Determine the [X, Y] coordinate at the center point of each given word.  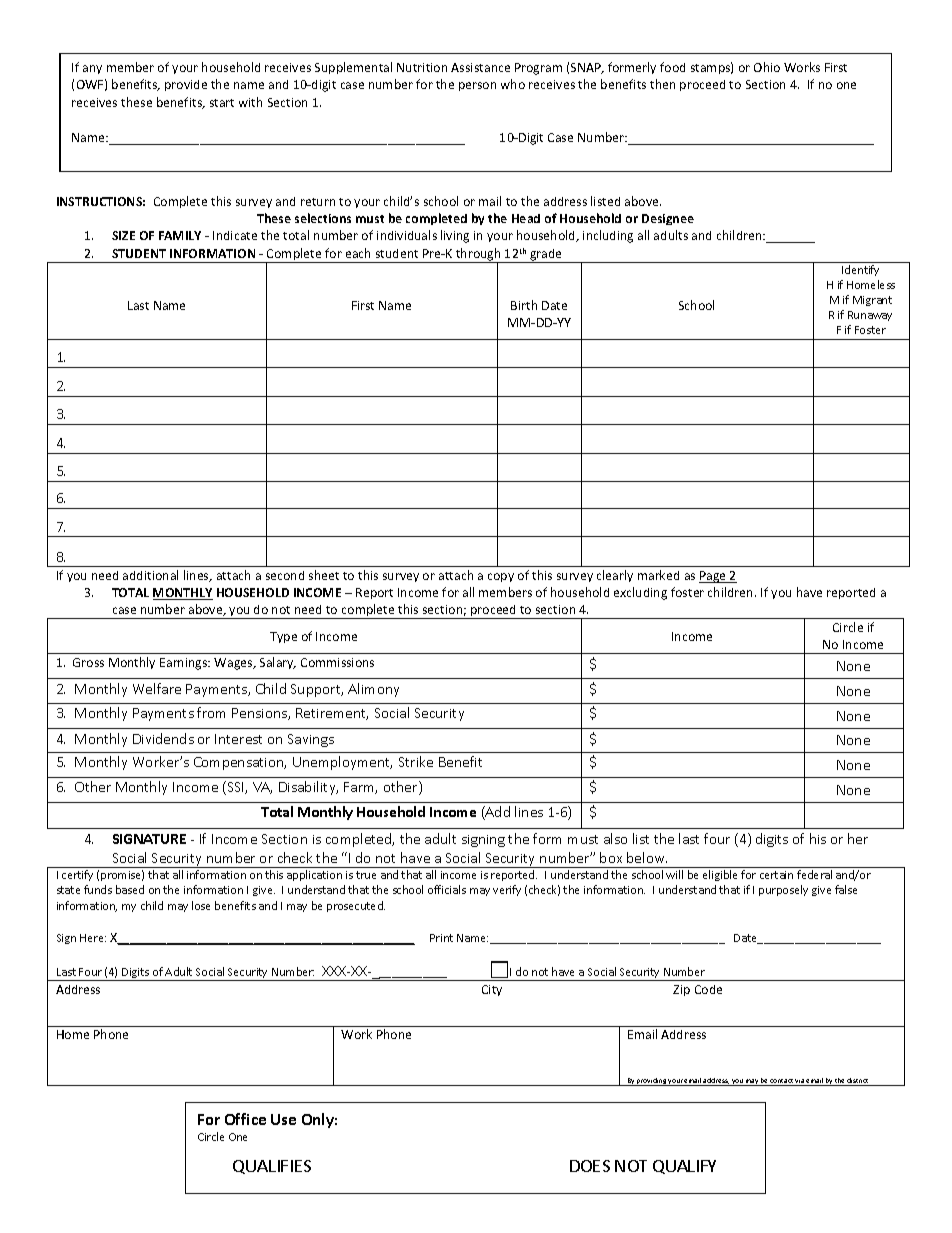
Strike [416, 761]
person [477, 86]
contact [782, 1082]
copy [501, 577]
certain [776, 875]
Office [245, 1119]
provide [186, 85]
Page [714, 577]
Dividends [163, 738]
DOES [590, 1166]
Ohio [767, 67]
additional [150, 575]
